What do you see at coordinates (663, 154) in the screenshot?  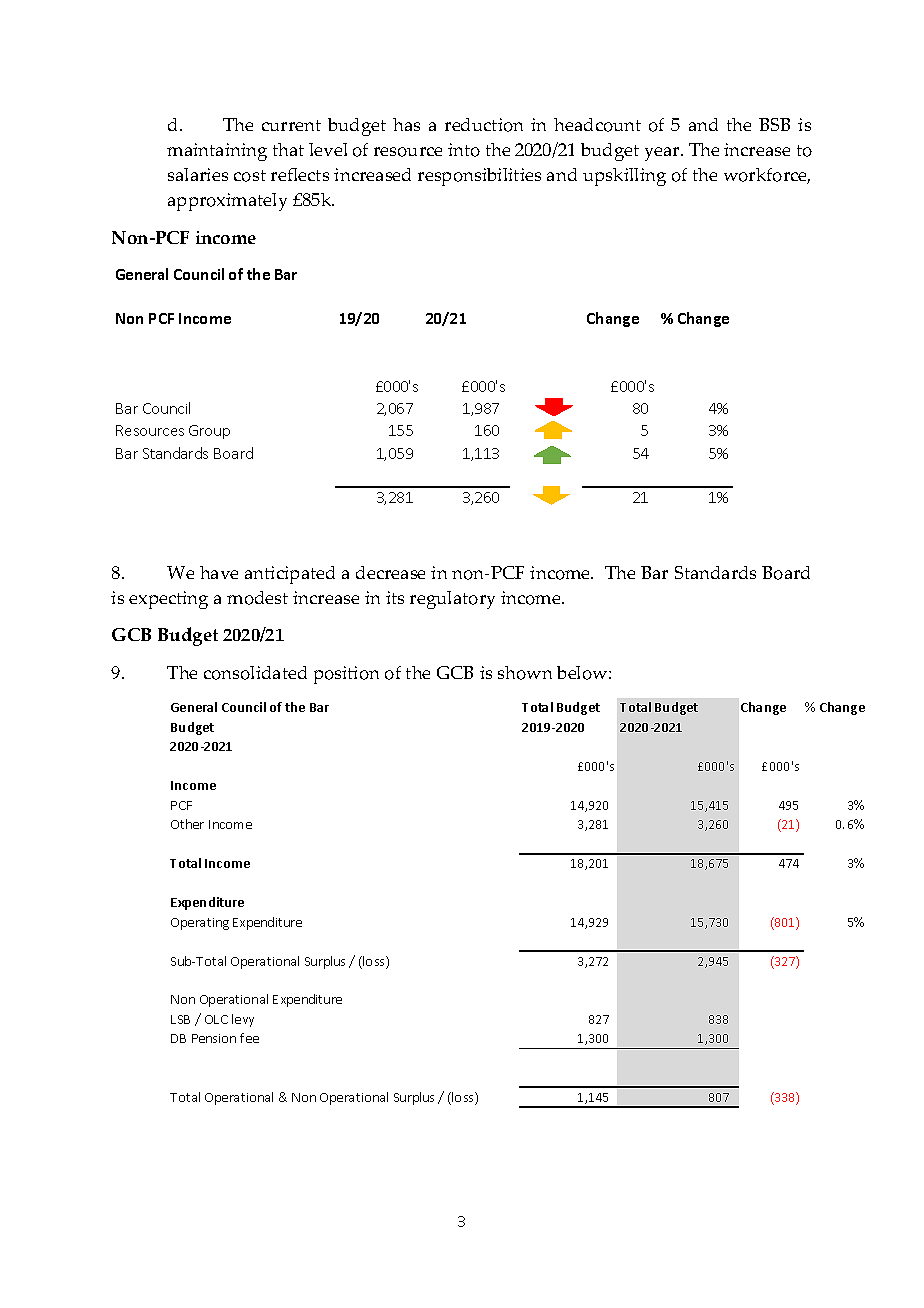 I see `year` at bounding box center [663, 154].
